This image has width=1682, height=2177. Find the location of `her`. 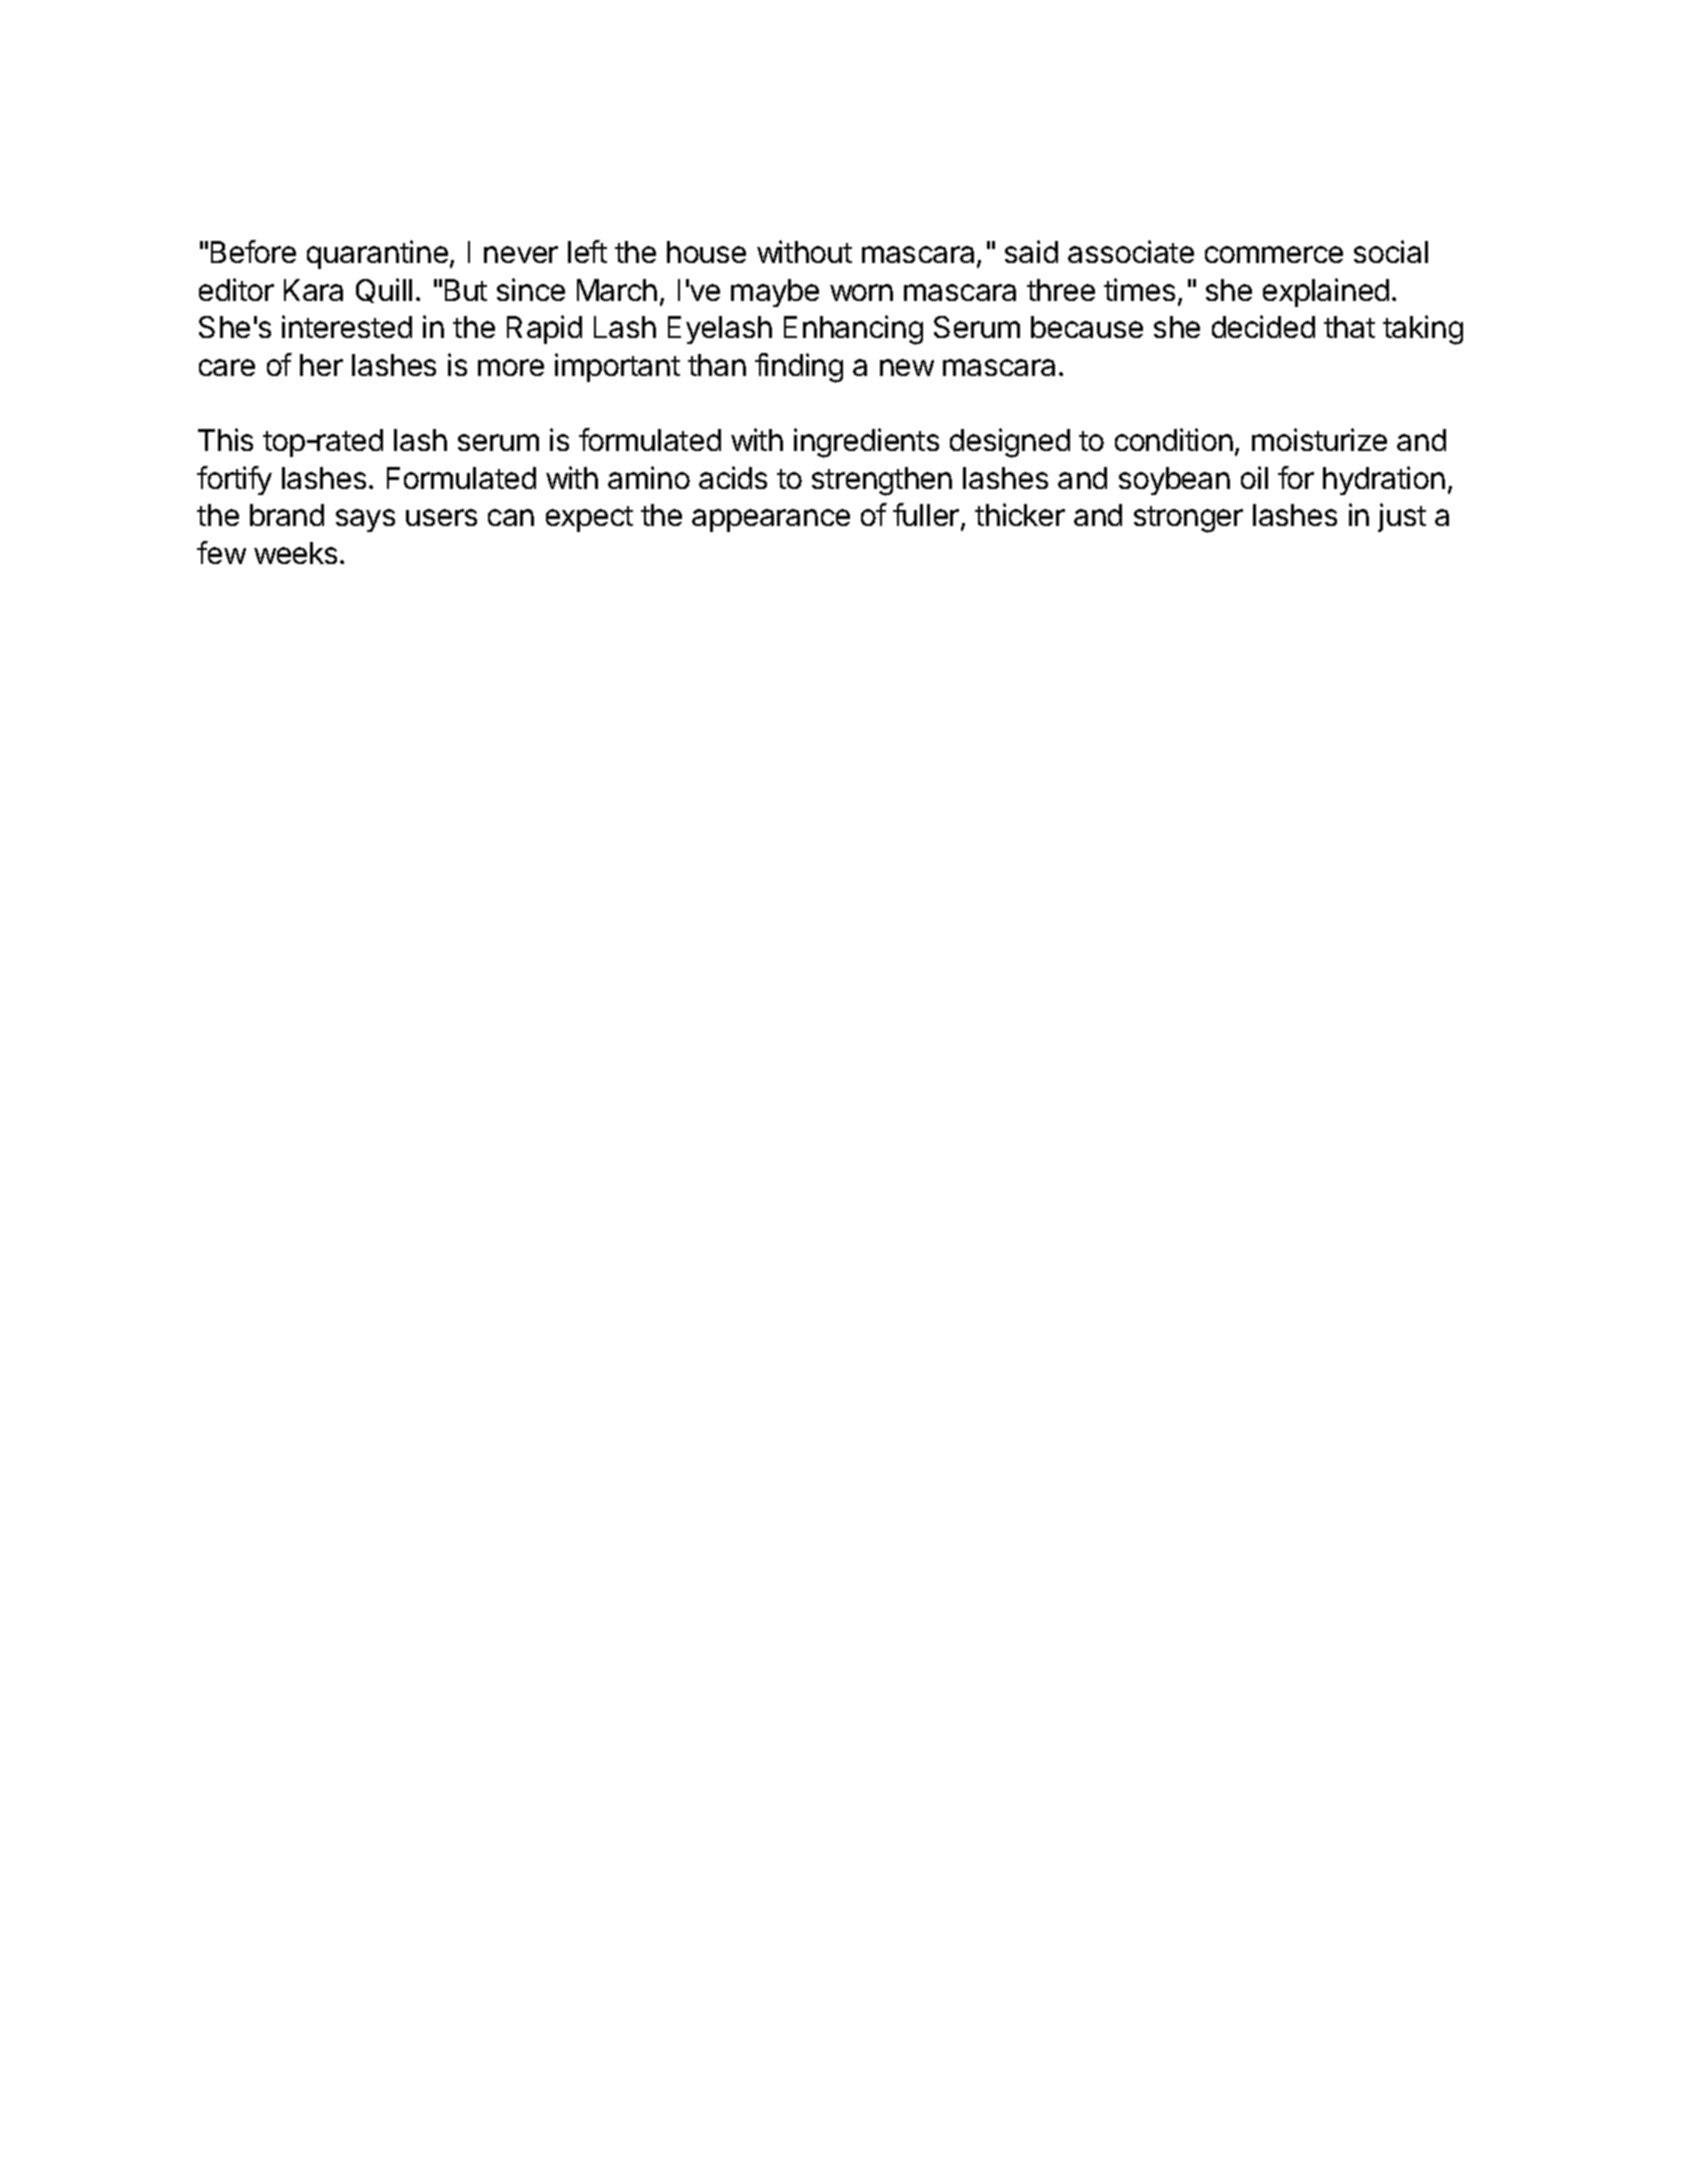

her is located at coordinates (321, 365).
